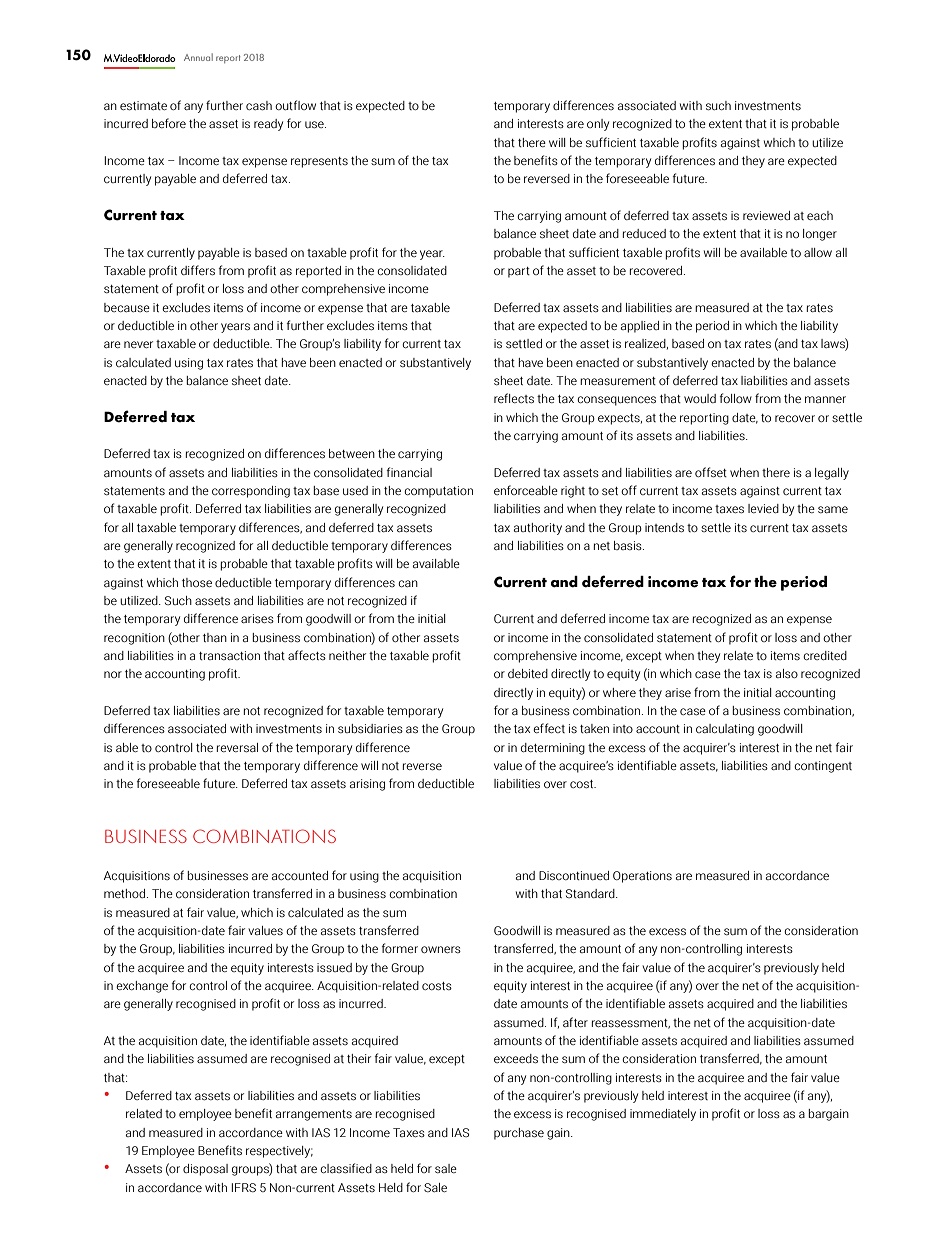 The height and width of the screenshot is (1256, 952). I want to click on reviewed, so click(766, 215).
